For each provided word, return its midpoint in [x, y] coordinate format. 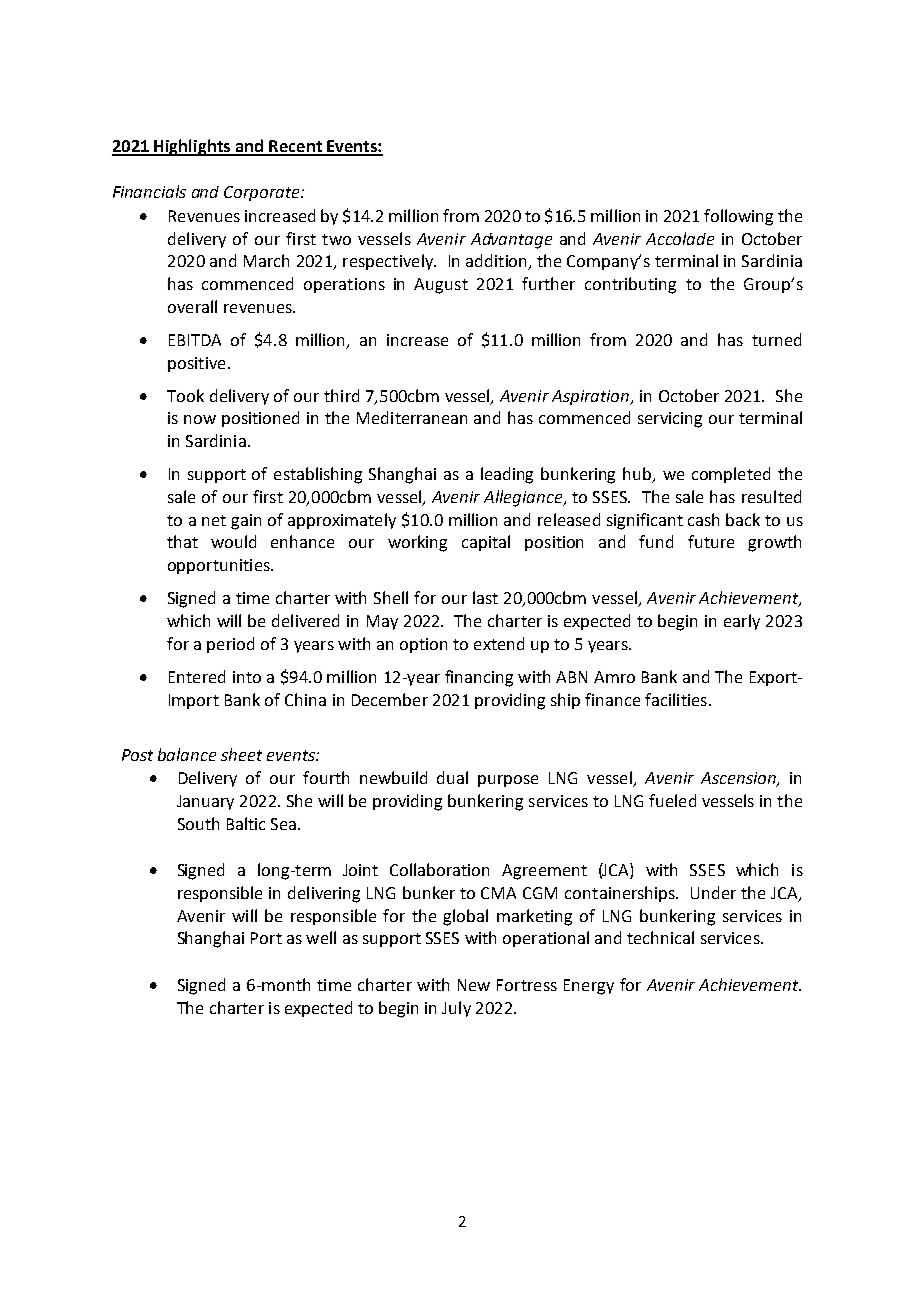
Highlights [193, 147]
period [230, 645]
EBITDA [195, 340]
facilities [676, 699]
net [214, 520]
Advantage [511, 241]
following [738, 217]
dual [452, 777]
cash [703, 519]
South [198, 823]
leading [507, 475]
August [441, 286]
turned [776, 339]
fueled [672, 800]
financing [479, 678]
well [321, 937]
